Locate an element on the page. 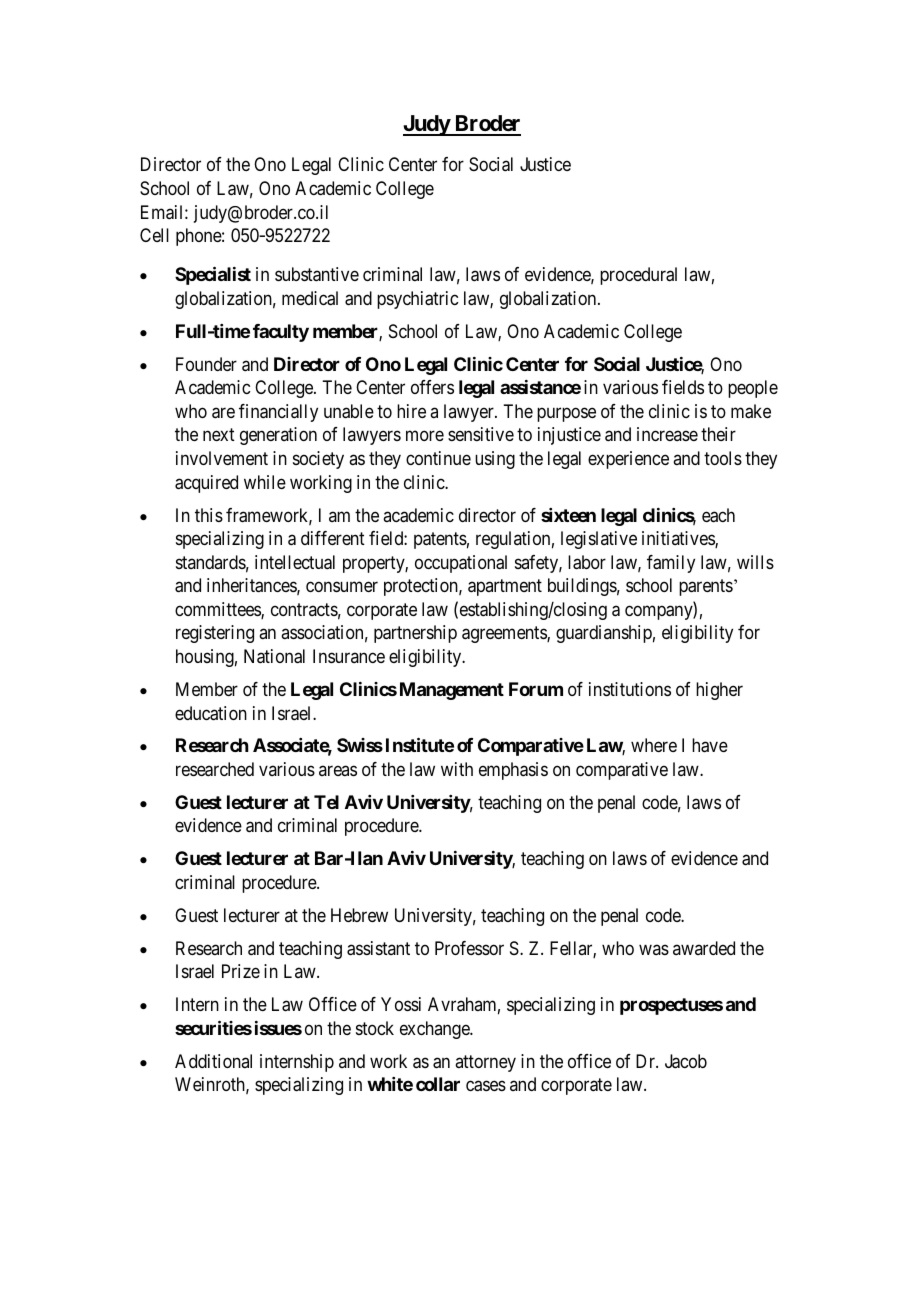 This image has width=924, height=1308. continue is located at coordinates (438, 458).
